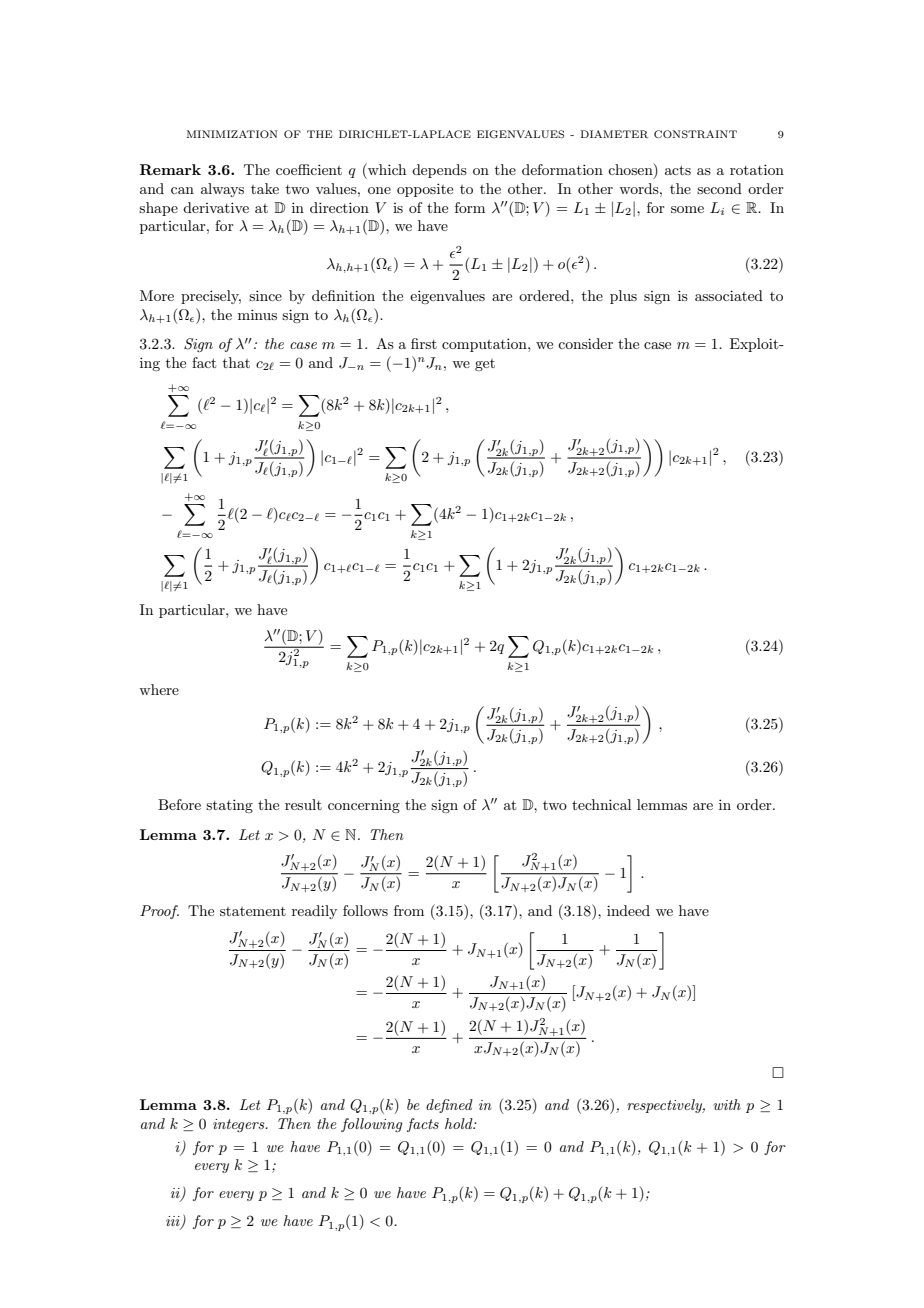 Image resolution: width=924 pixels, height=1308 pixels. I want to click on CONSTRAINT, so click(695, 134).
